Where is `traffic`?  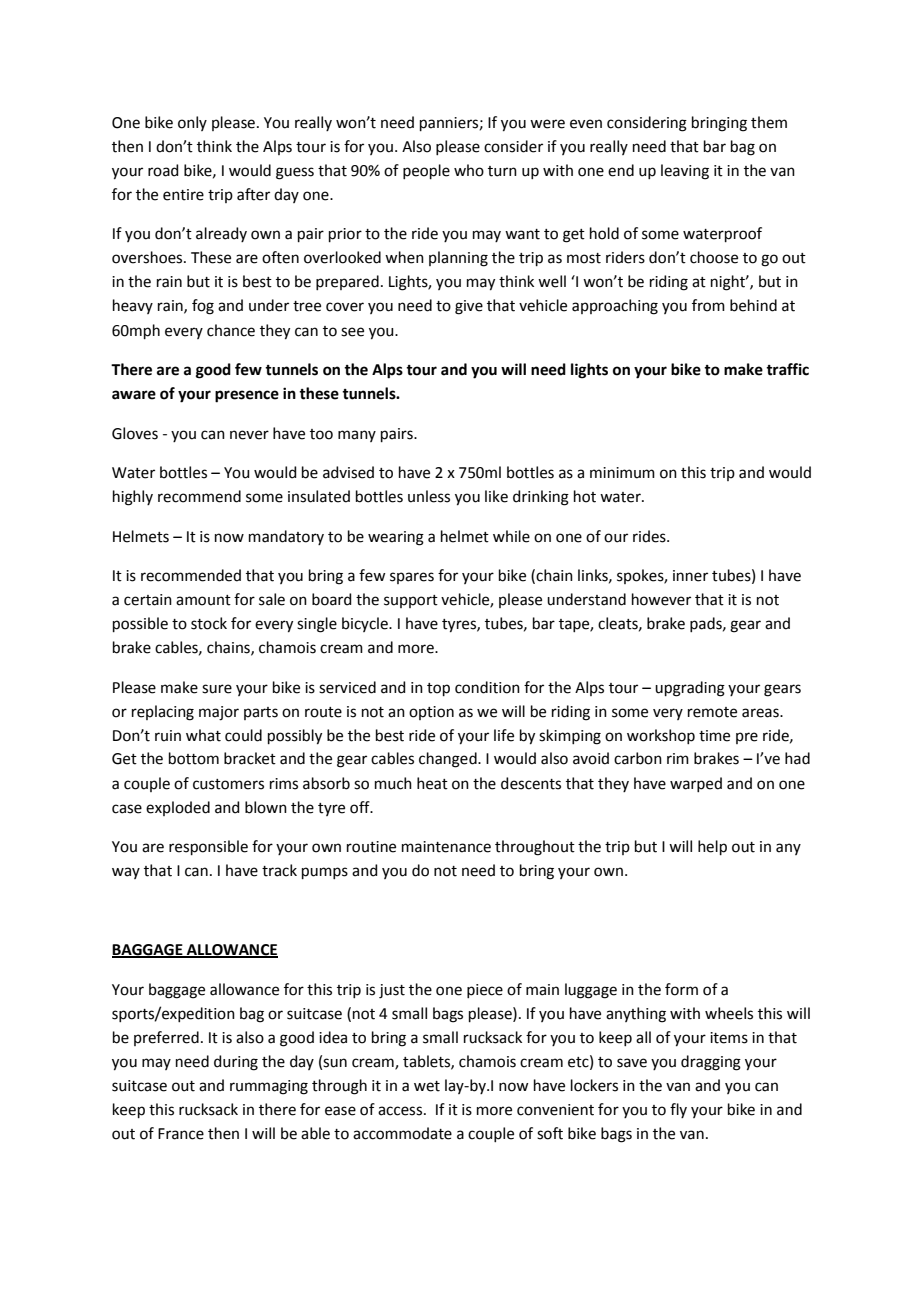 traffic is located at coordinates (787, 369).
